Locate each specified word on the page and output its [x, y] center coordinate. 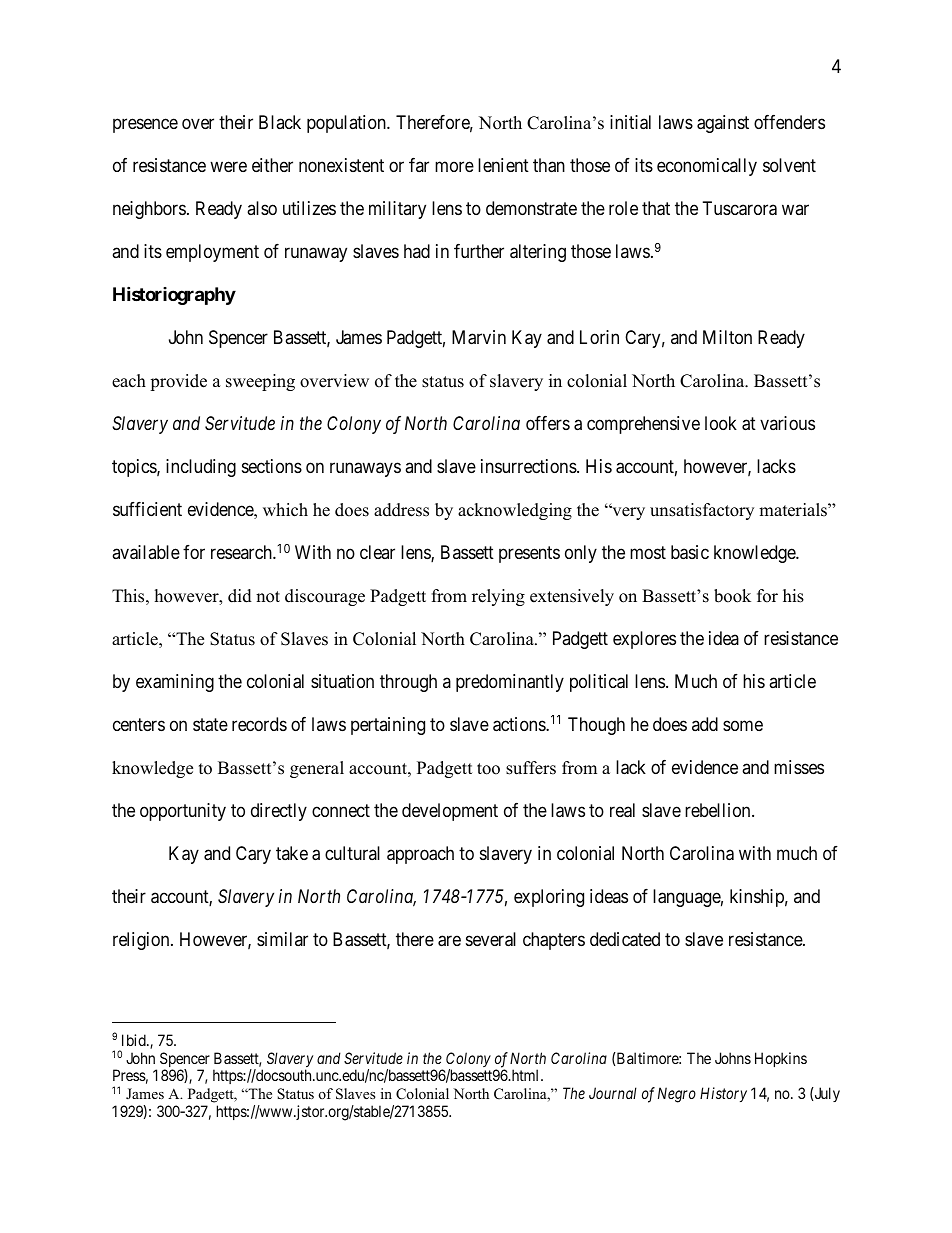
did [240, 596]
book [732, 596]
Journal [613, 1093]
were [228, 166]
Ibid [135, 1040]
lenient [503, 165]
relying [498, 597]
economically [707, 167]
